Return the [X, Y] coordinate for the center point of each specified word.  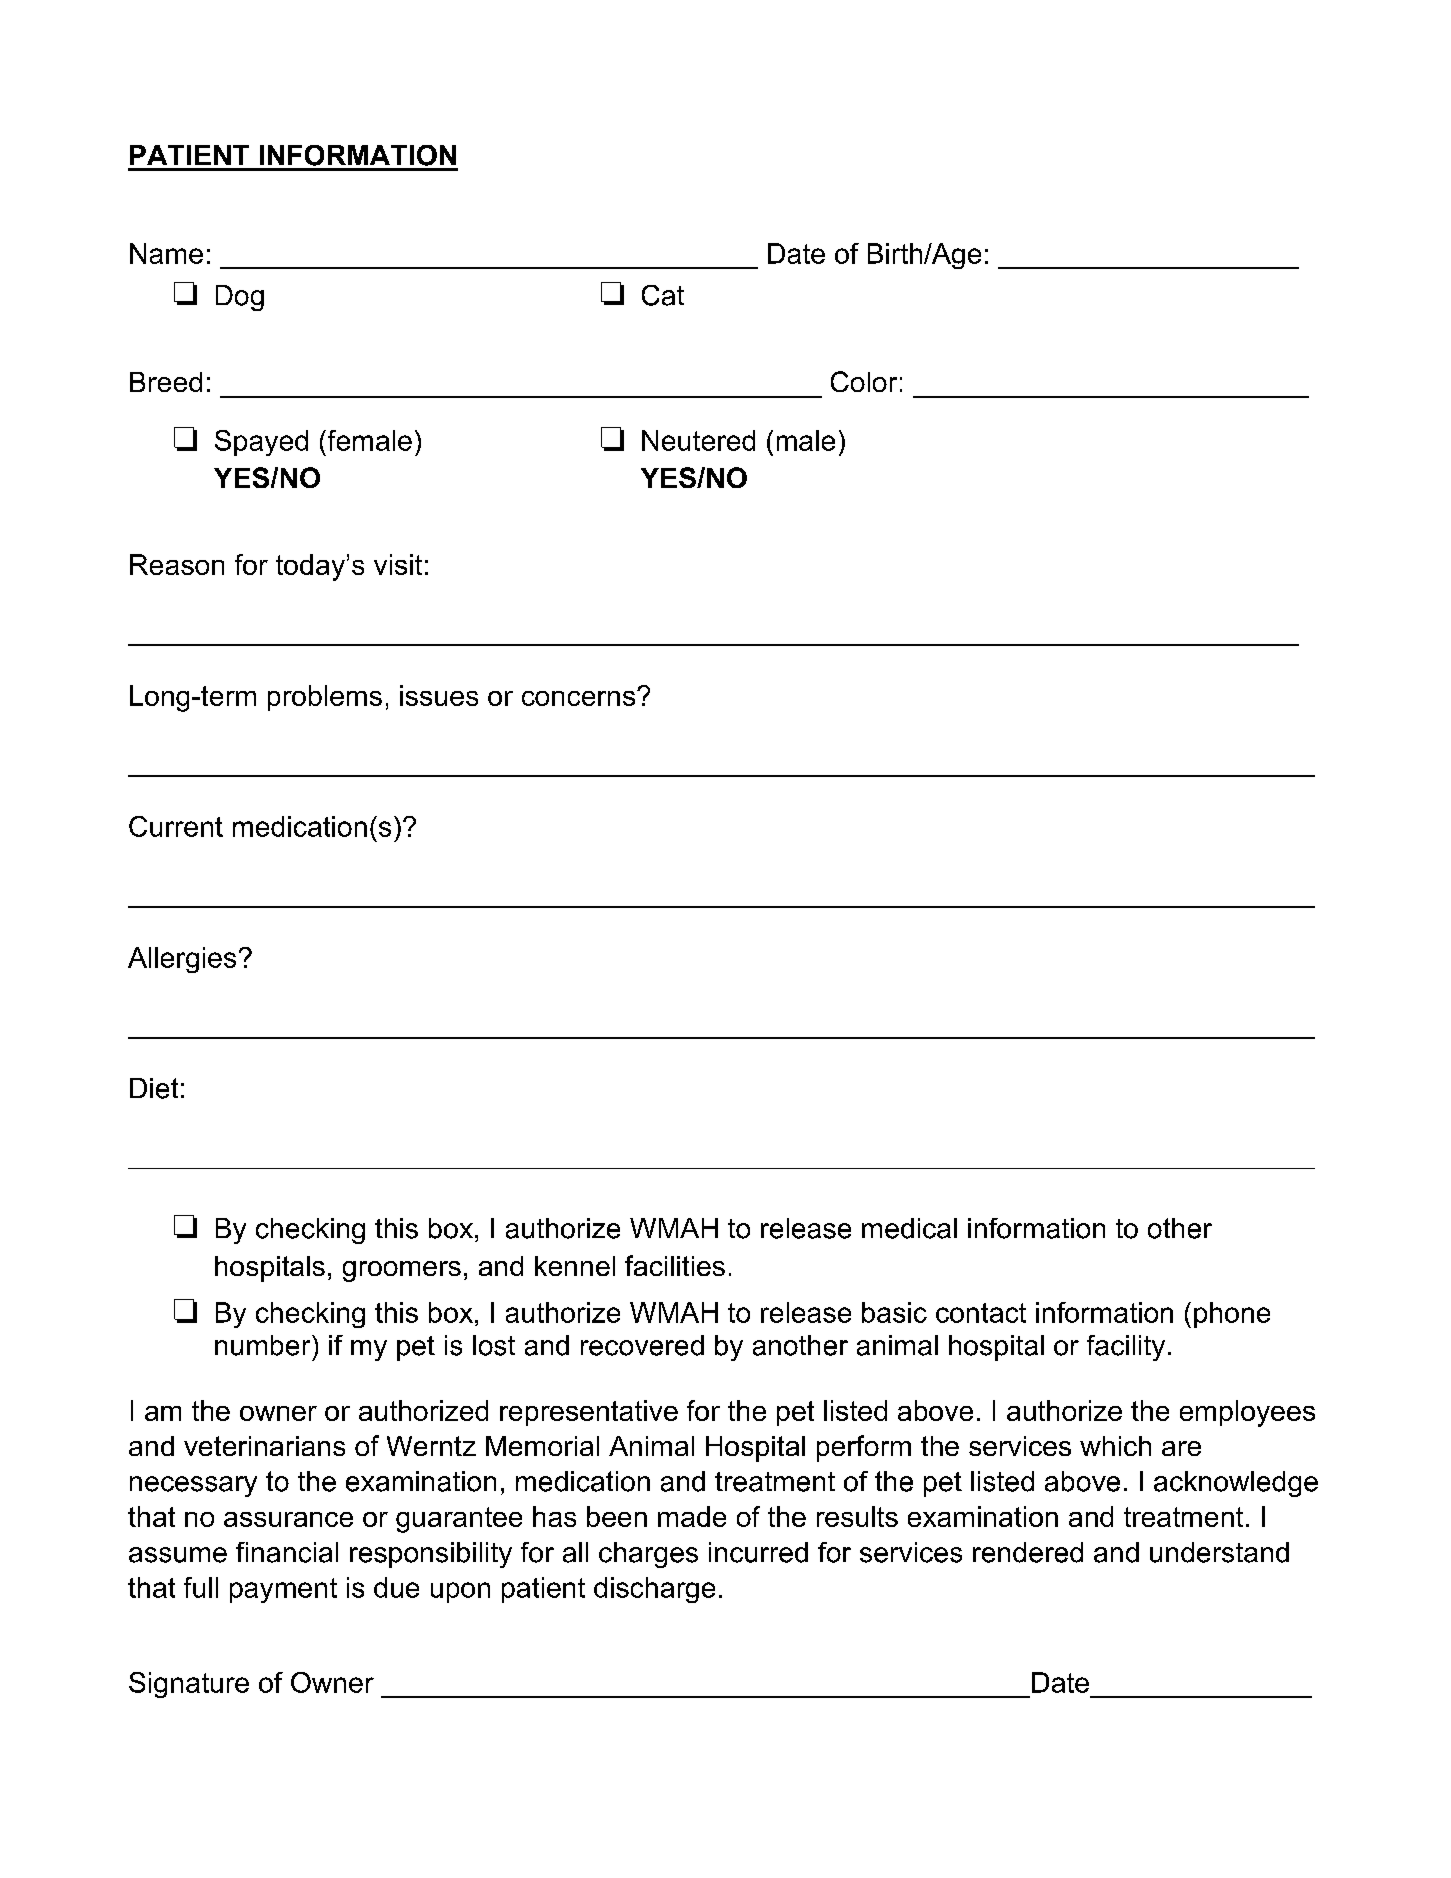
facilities [675, 1265]
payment [283, 1590]
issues [439, 695]
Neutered [698, 440]
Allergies [182, 960]
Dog [240, 298]
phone [1232, 1315]
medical [909, 1228]
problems [325, 698]
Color [864, 381]
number [264, 1345]
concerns [580, 698]
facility [1126, 1348]
